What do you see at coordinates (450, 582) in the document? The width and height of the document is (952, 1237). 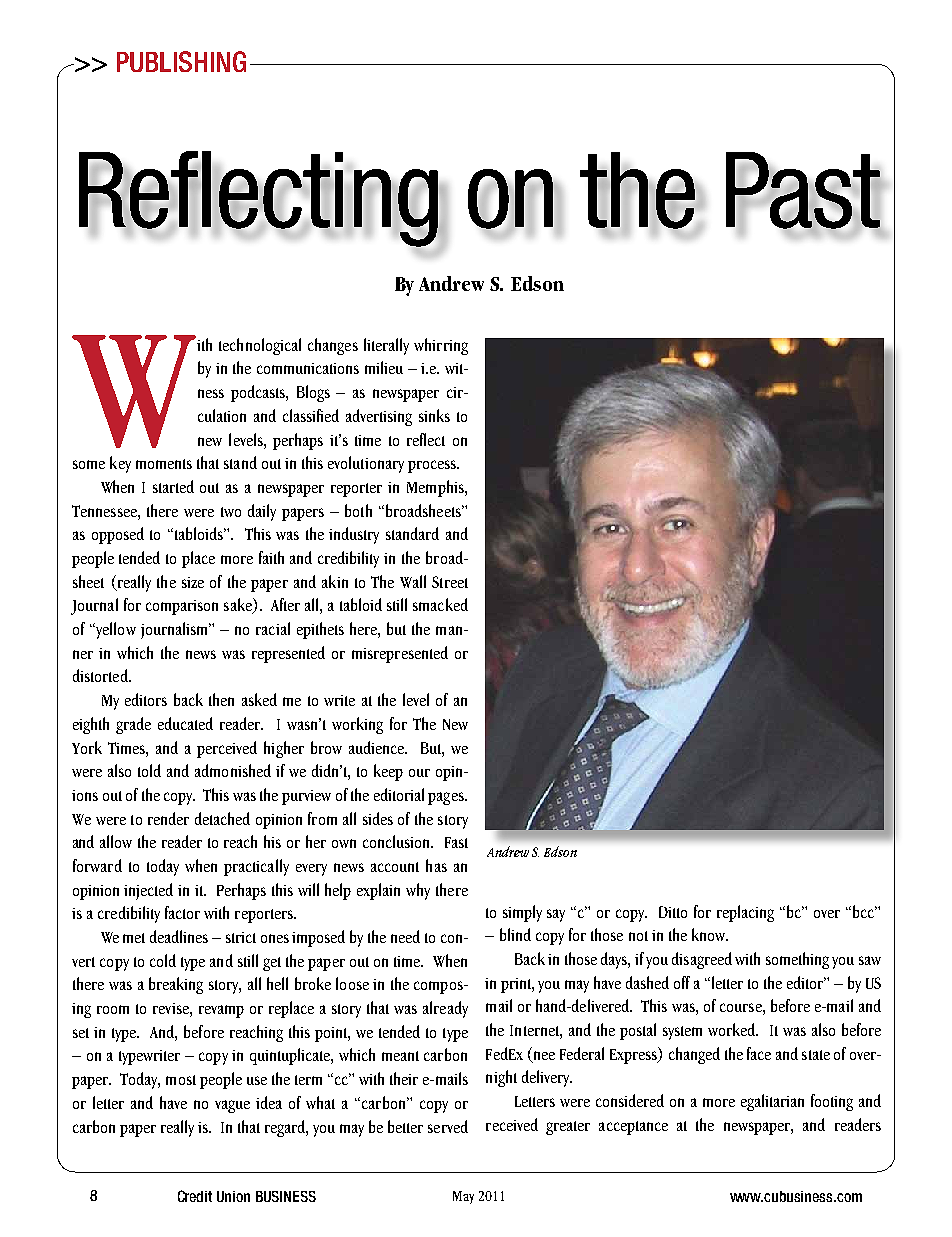 I see `Street` at bounding box center [450, 582].
